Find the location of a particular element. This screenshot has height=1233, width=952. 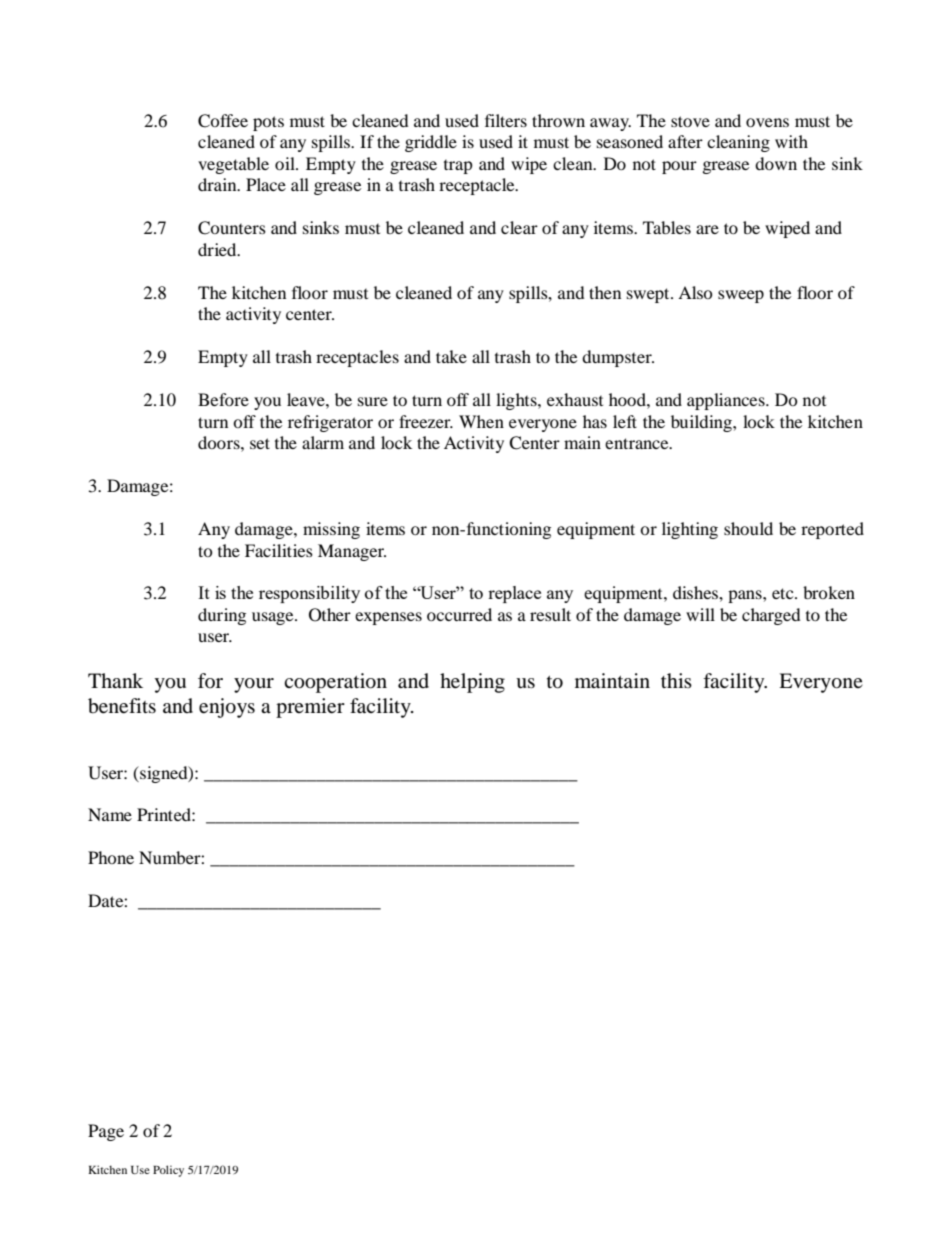

charged is located at coordinates (771, 616).
